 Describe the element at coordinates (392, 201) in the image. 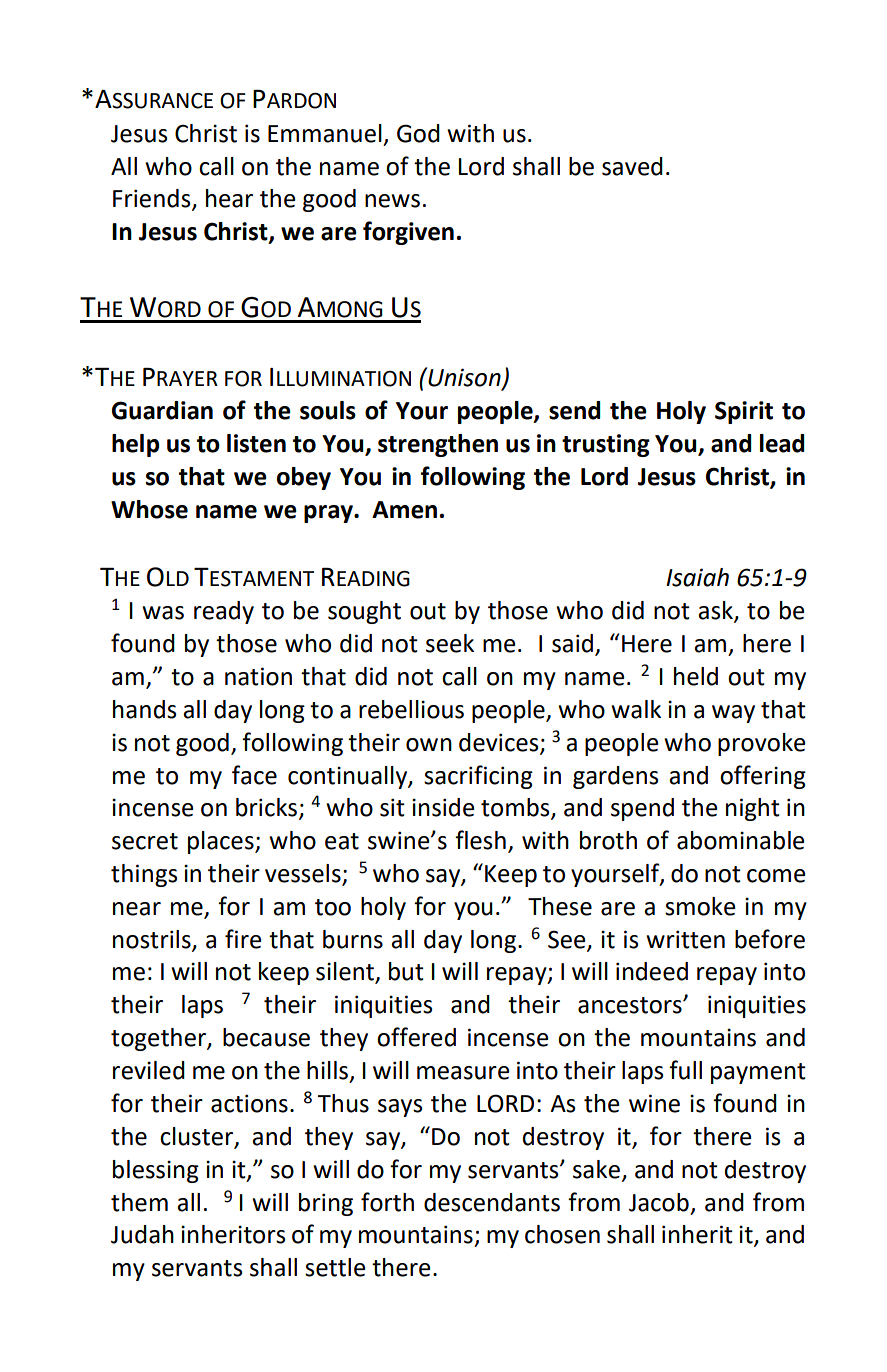

I see `news` at that location.
